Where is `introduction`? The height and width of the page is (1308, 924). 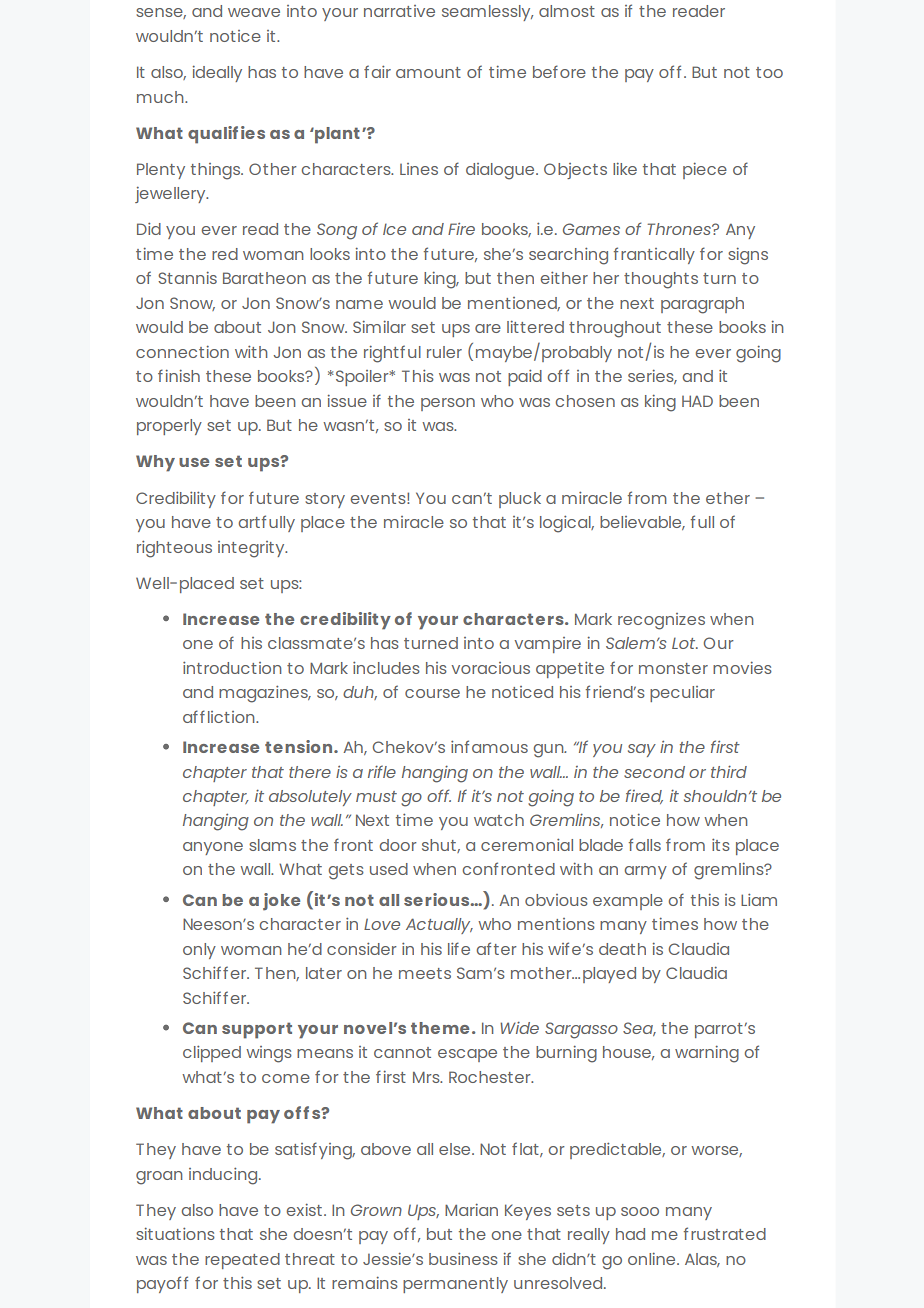 introduction is located at coordinates (232, 667).
